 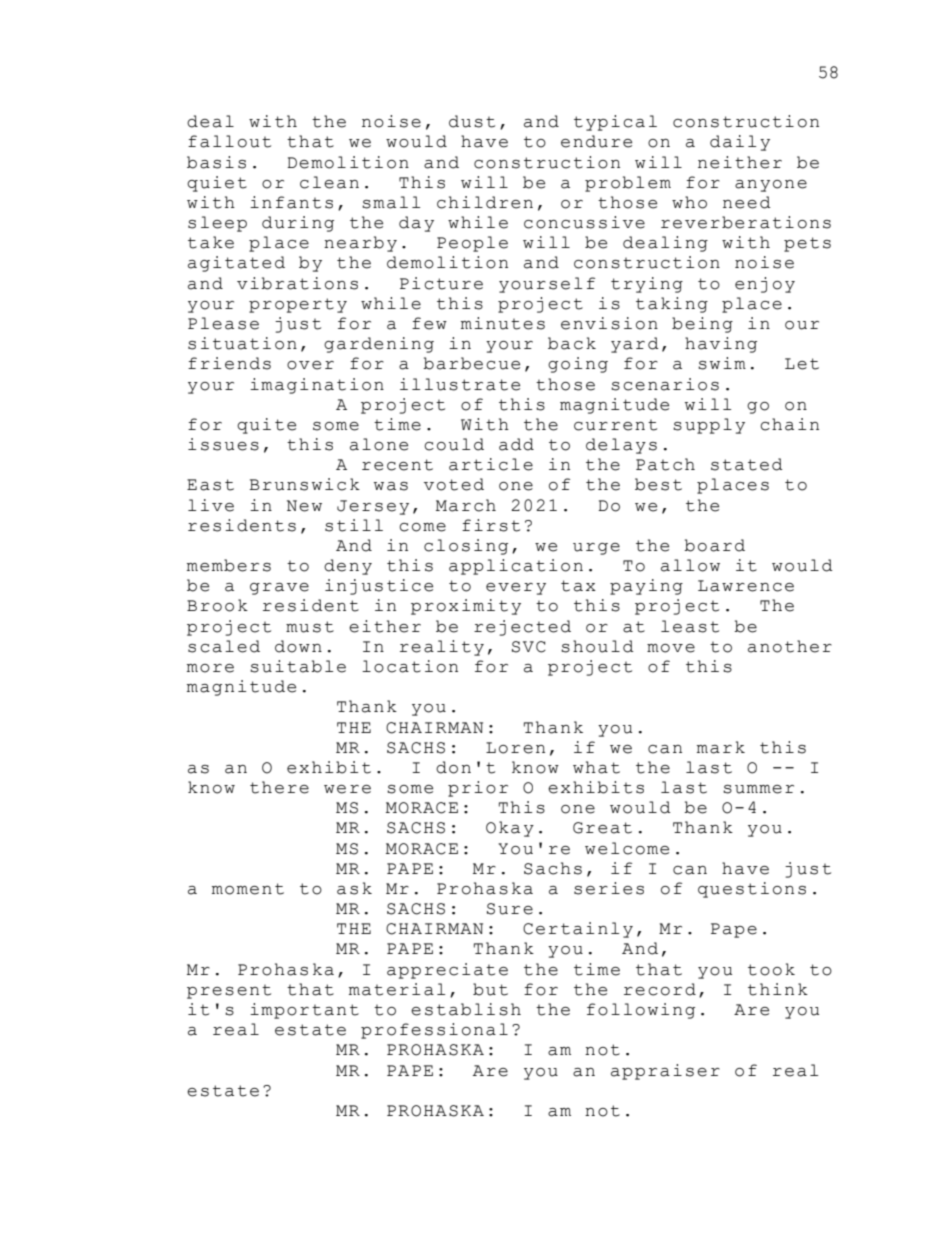 I want to click on appraiser, so click(x=665, y=1072).
